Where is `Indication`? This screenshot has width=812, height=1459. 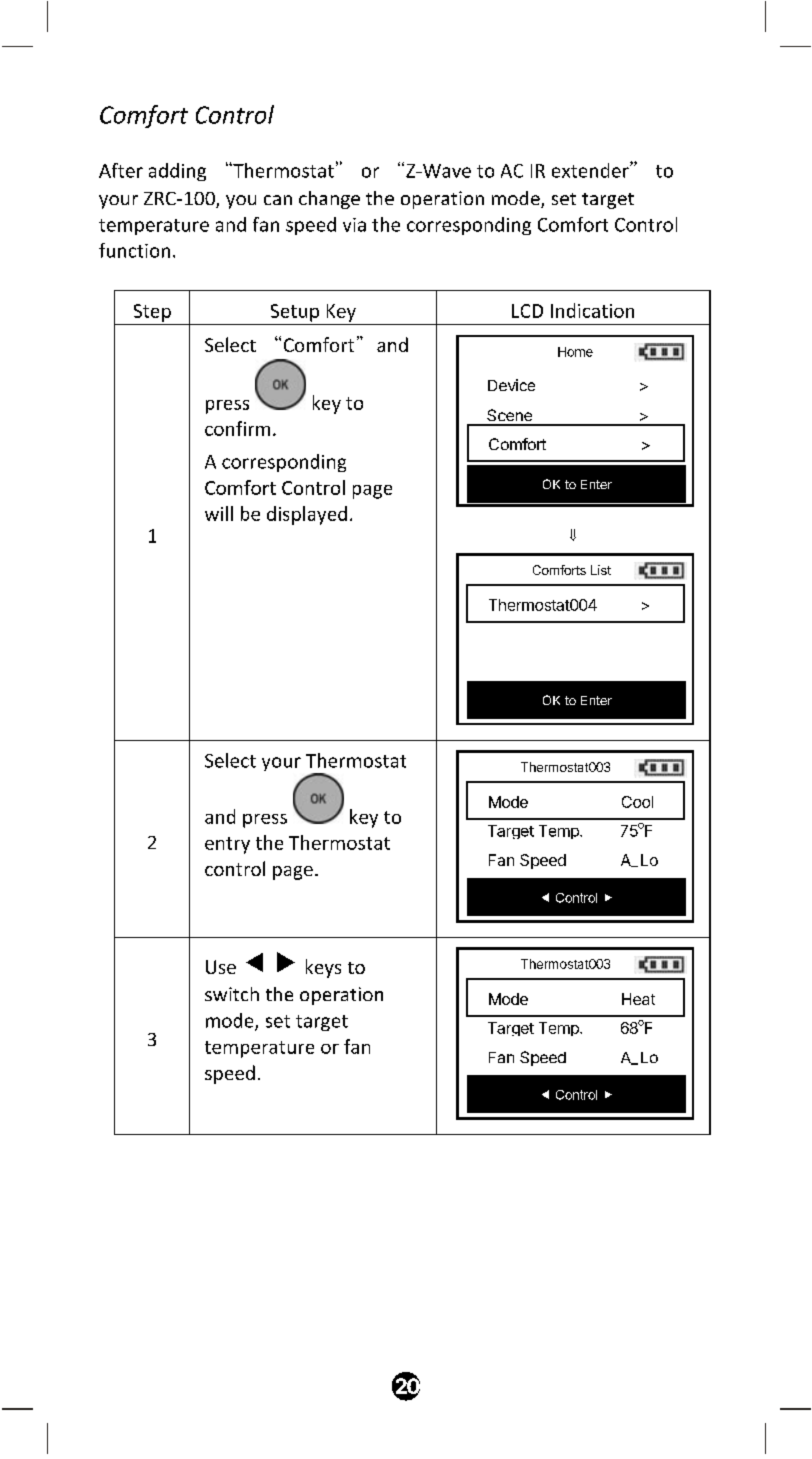
Indication is located at coordinates (592, 310).
